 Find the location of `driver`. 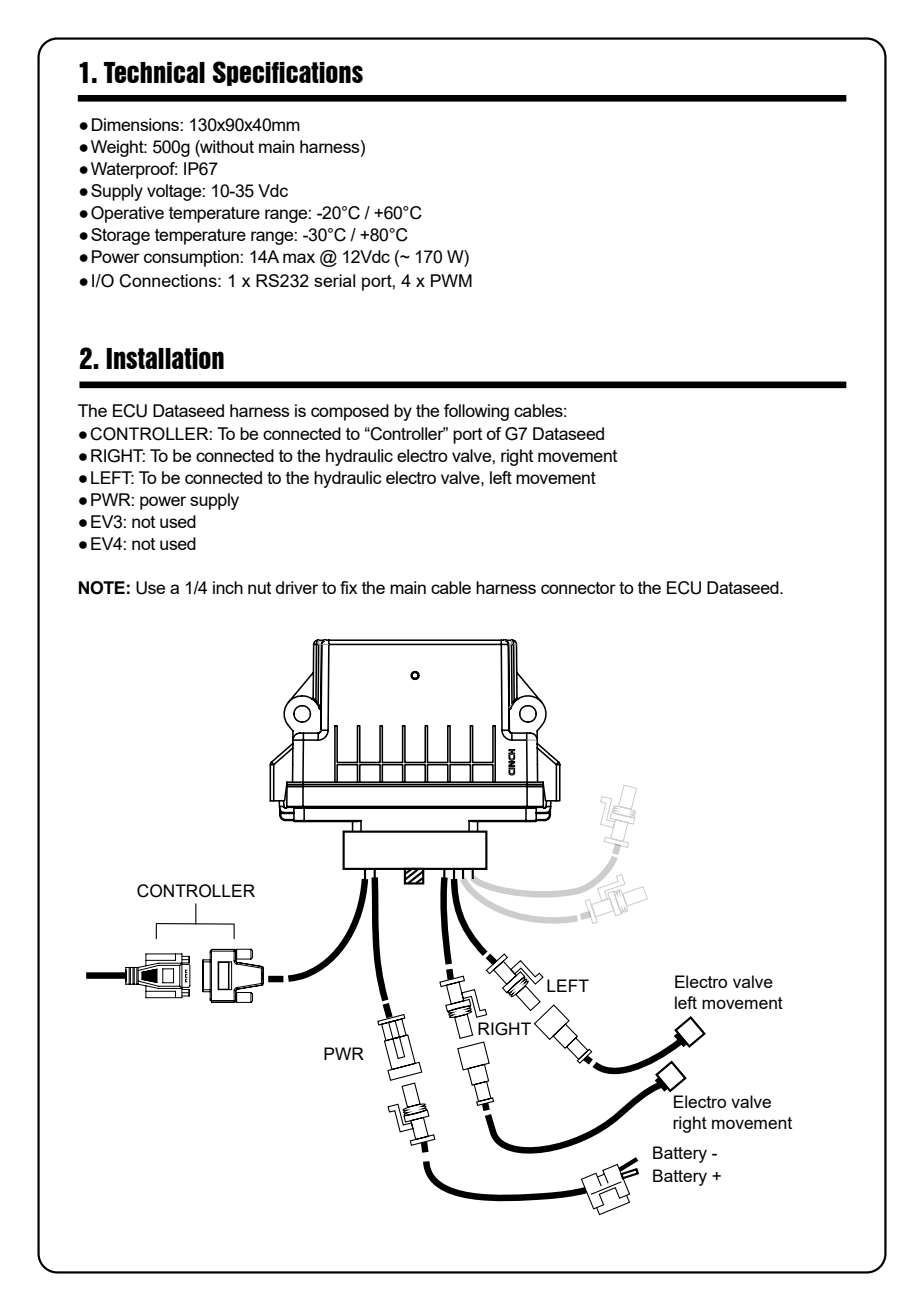

driver is located at coordinates (297, 587).
